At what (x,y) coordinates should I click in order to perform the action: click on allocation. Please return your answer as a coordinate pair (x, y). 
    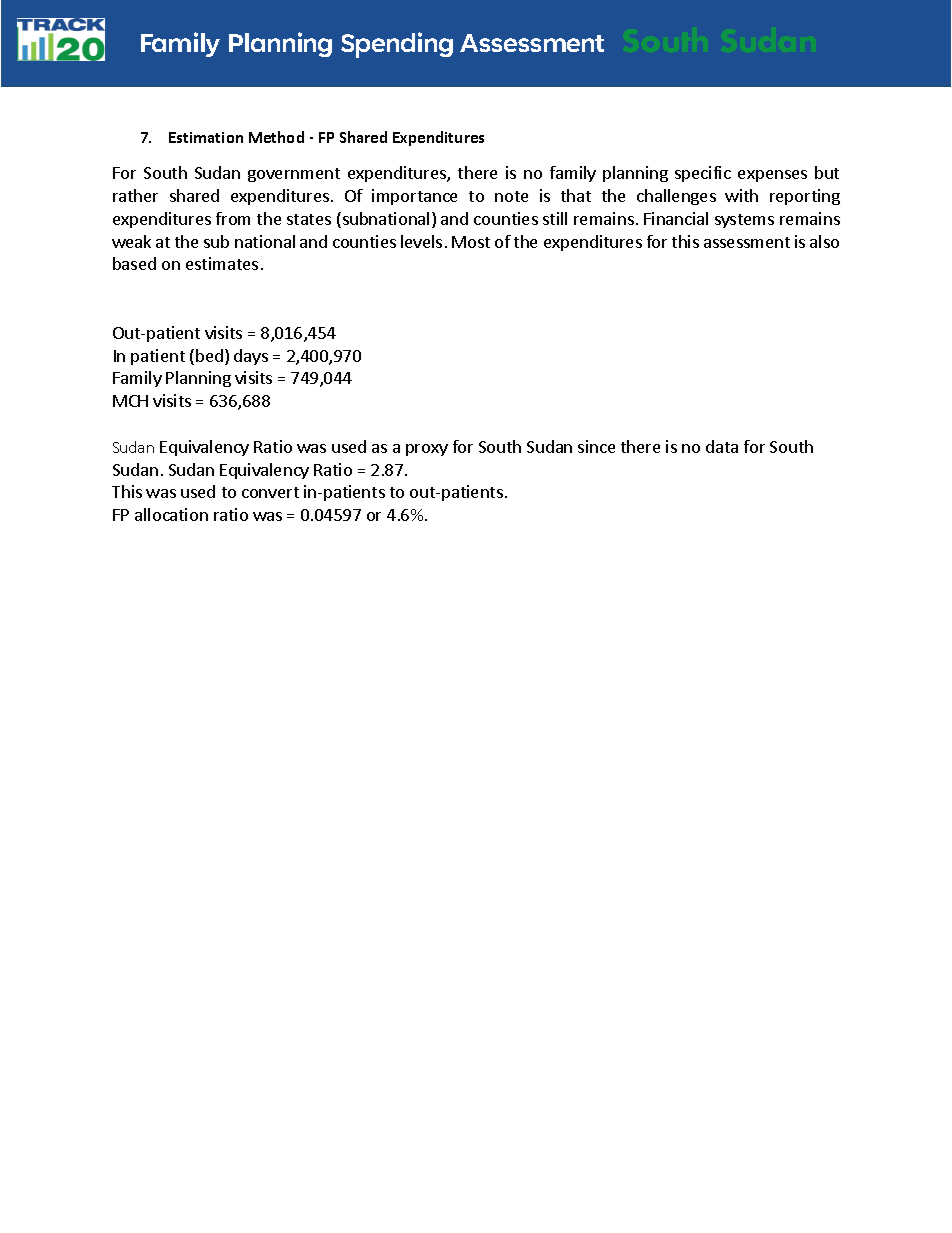
    Looking at the image, I should click on (171, 514).
